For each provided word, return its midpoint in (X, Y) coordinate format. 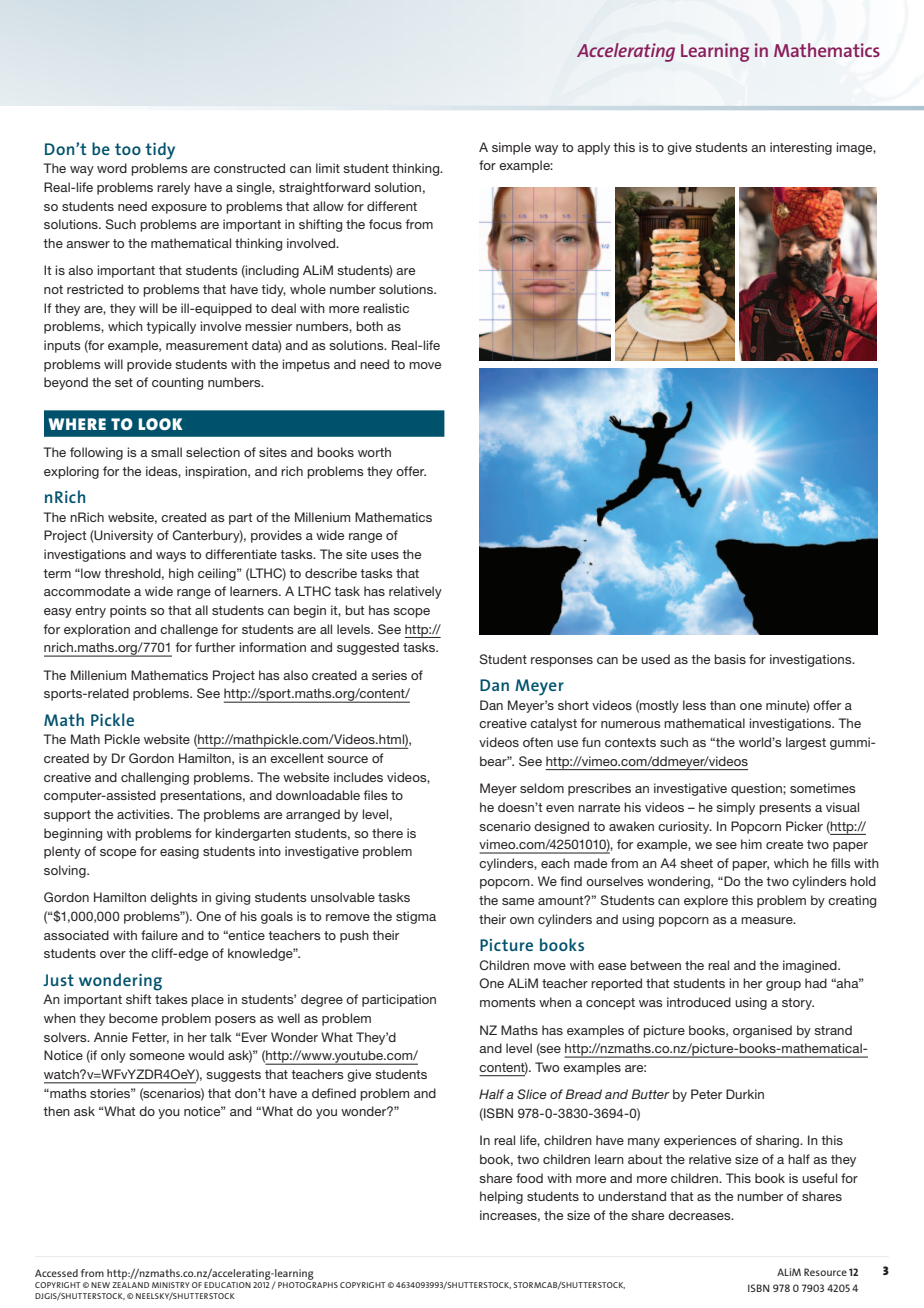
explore (706, 901)
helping (501, 1197)
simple (511, 148)
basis (730, 659)
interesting (801, 148)
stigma (416, 917)
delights (174, 898)
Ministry (171, 1285)
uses (385, 555)
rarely (173, 188)
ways (171, 557)
